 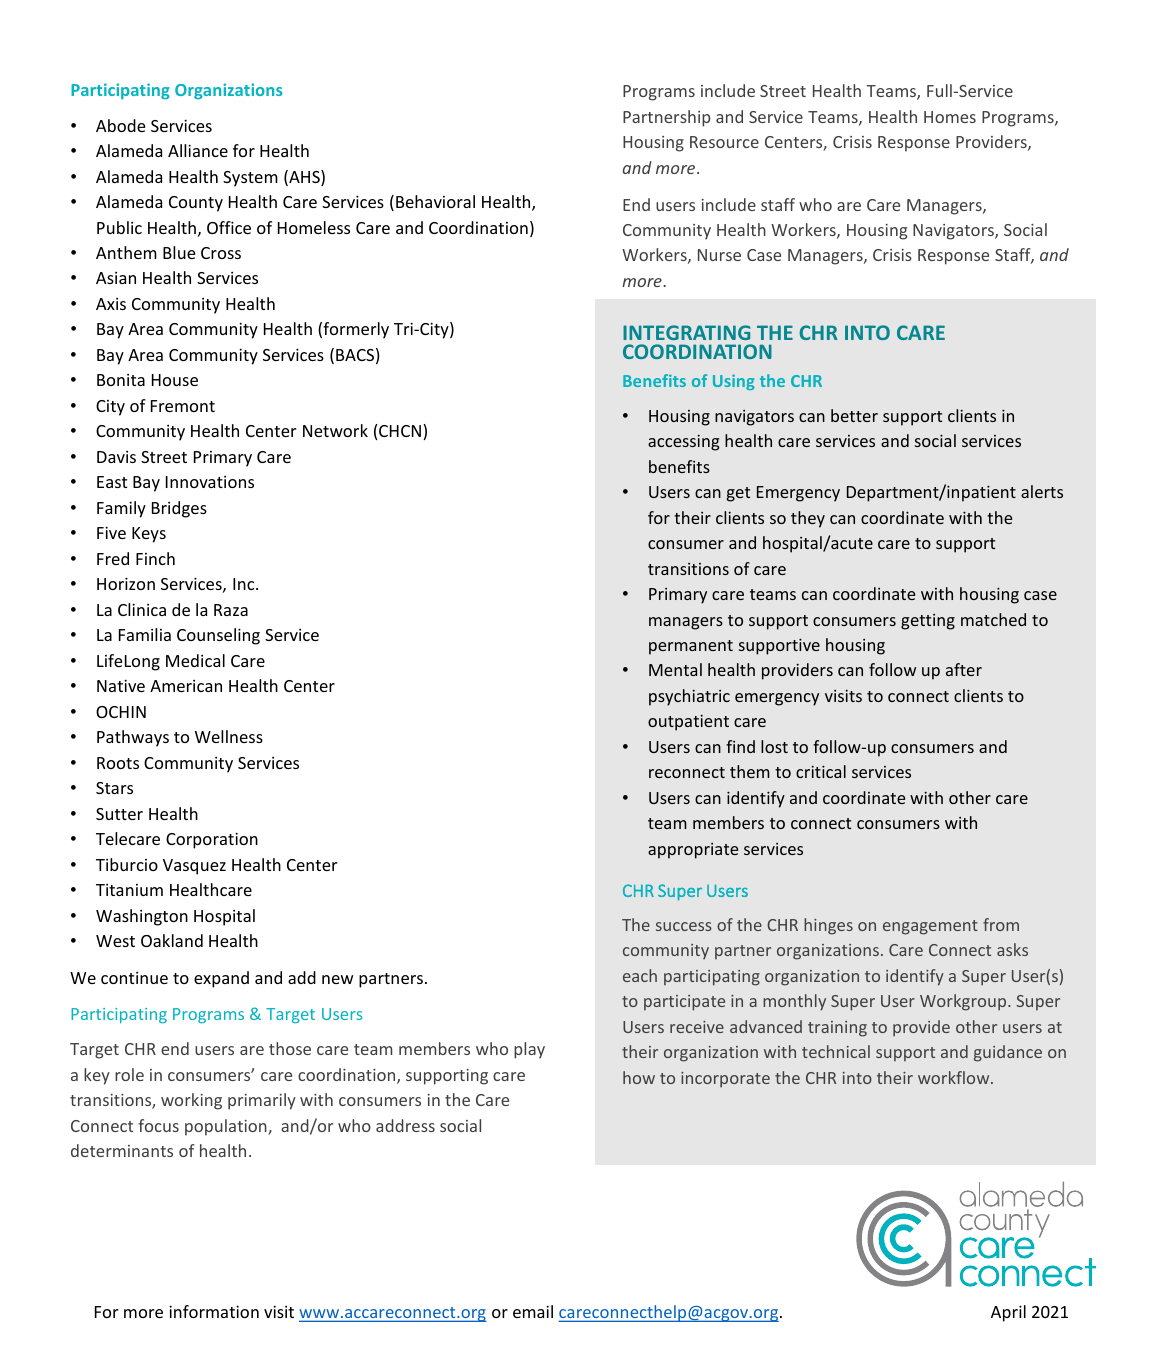 I want to click on April, so click(x=1008, y=1313).
